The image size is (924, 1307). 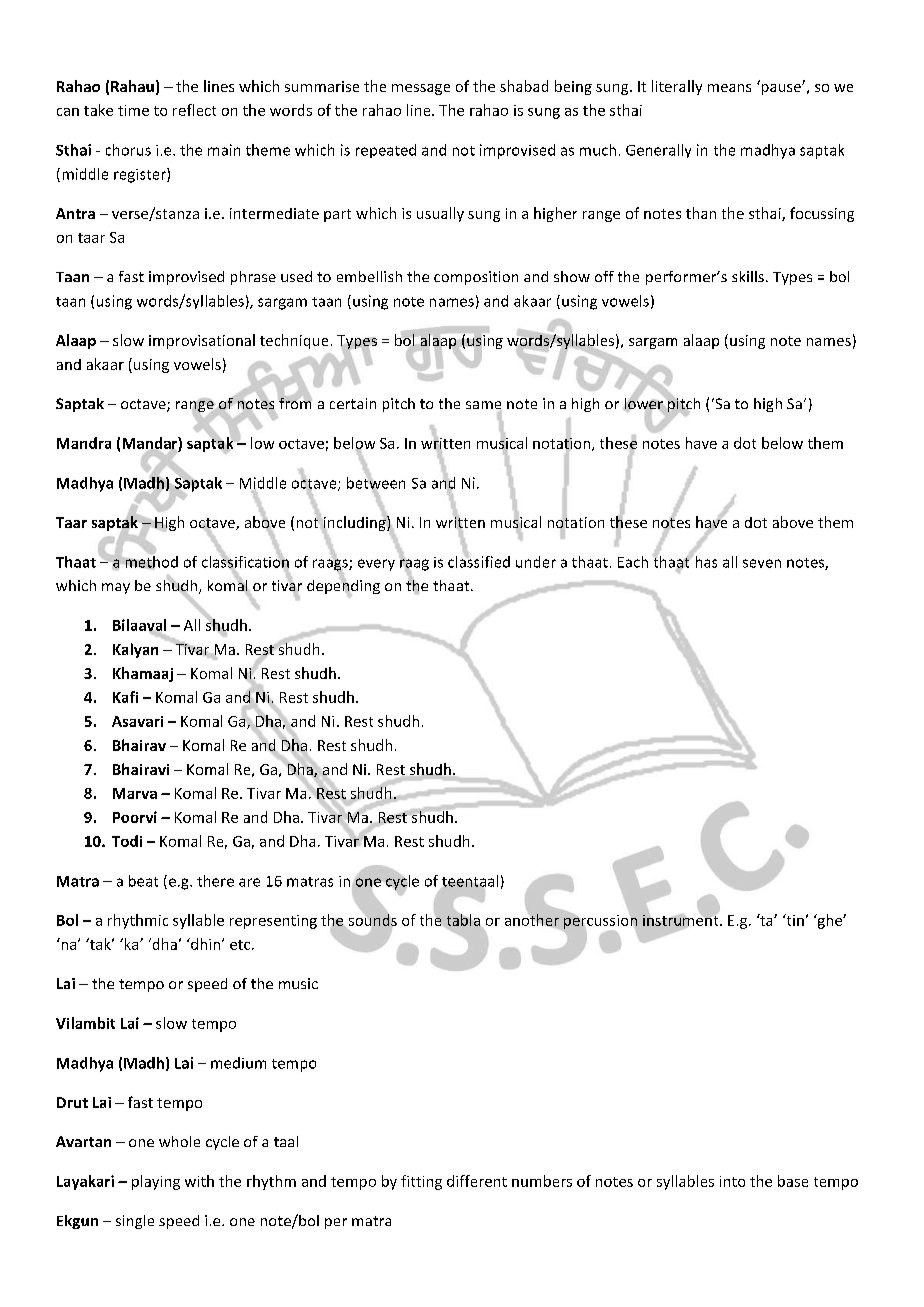 I want to click on Kalyan, so click(x=135, y=650).
